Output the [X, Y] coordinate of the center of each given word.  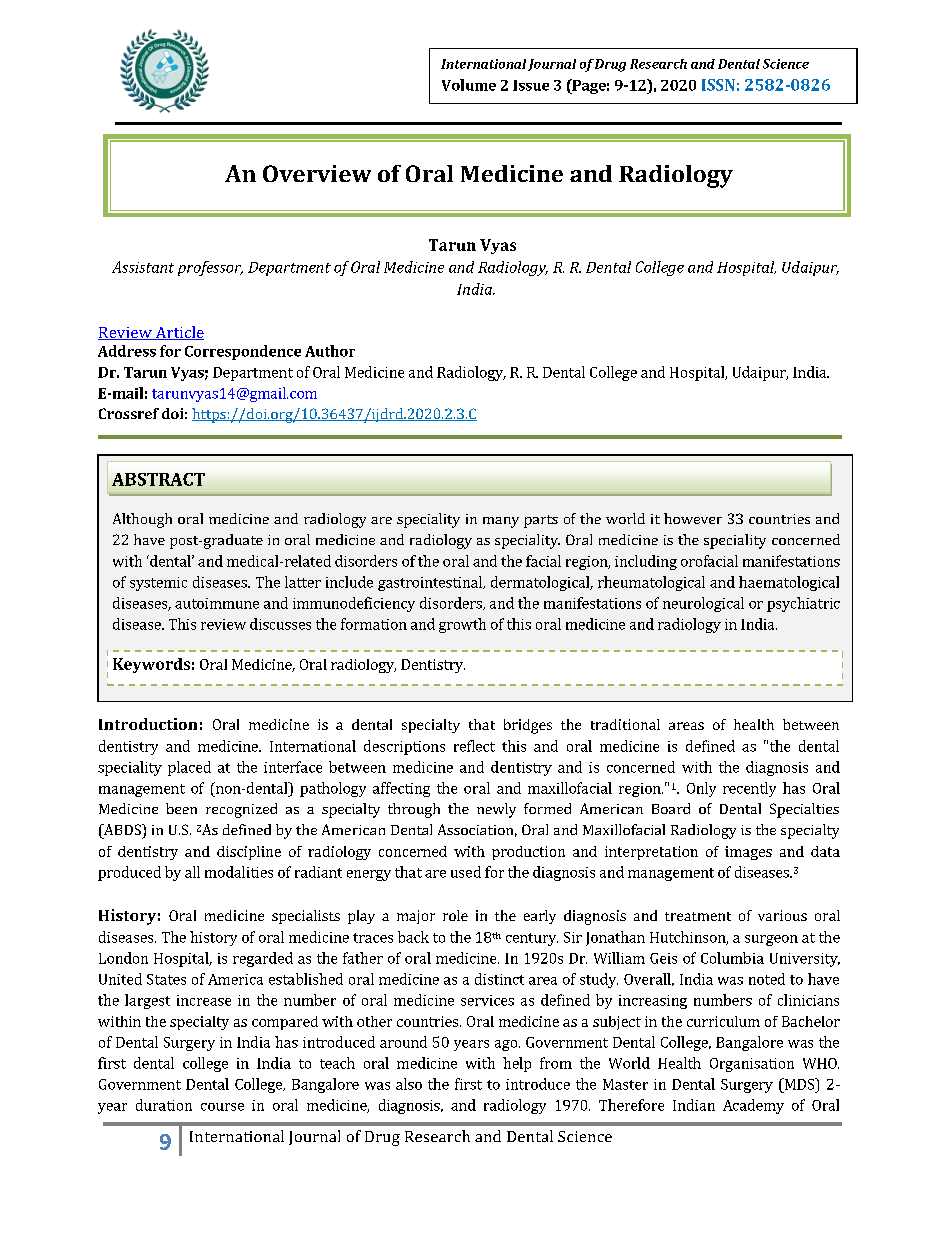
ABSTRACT [158, 479]
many [501, 522]
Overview [317, 173]
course [222, 1107]
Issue [531, 85]
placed [189, 768]
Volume [469, 85]
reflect [474, 746]
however [693, 518]
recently [749, 789]
